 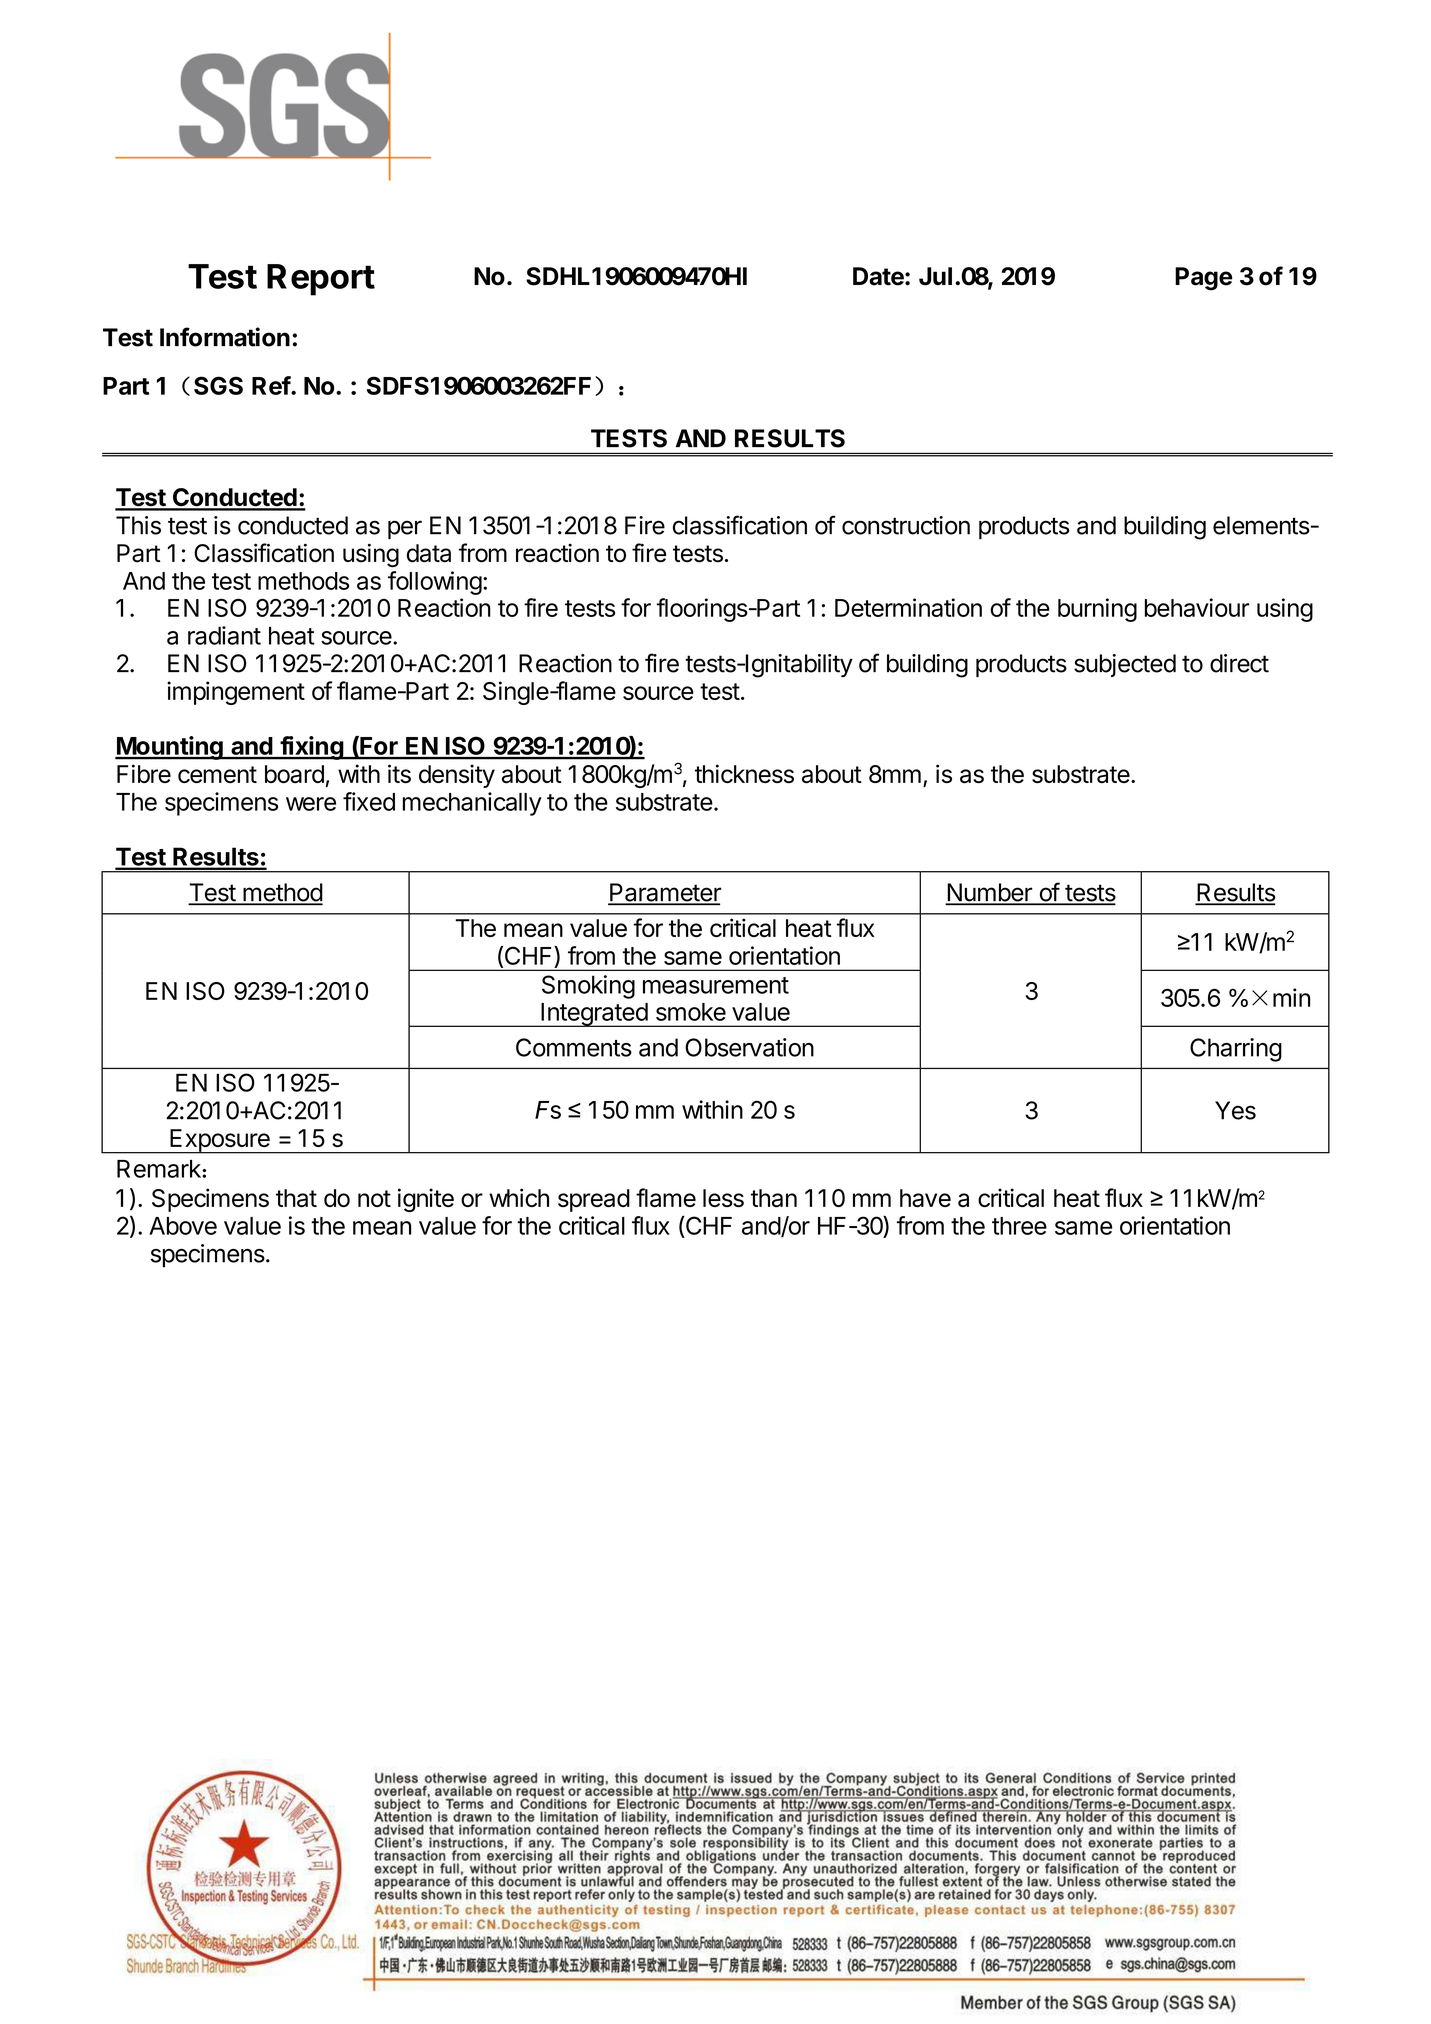 I want to click on Parameter, so click(x=664, y=893).
